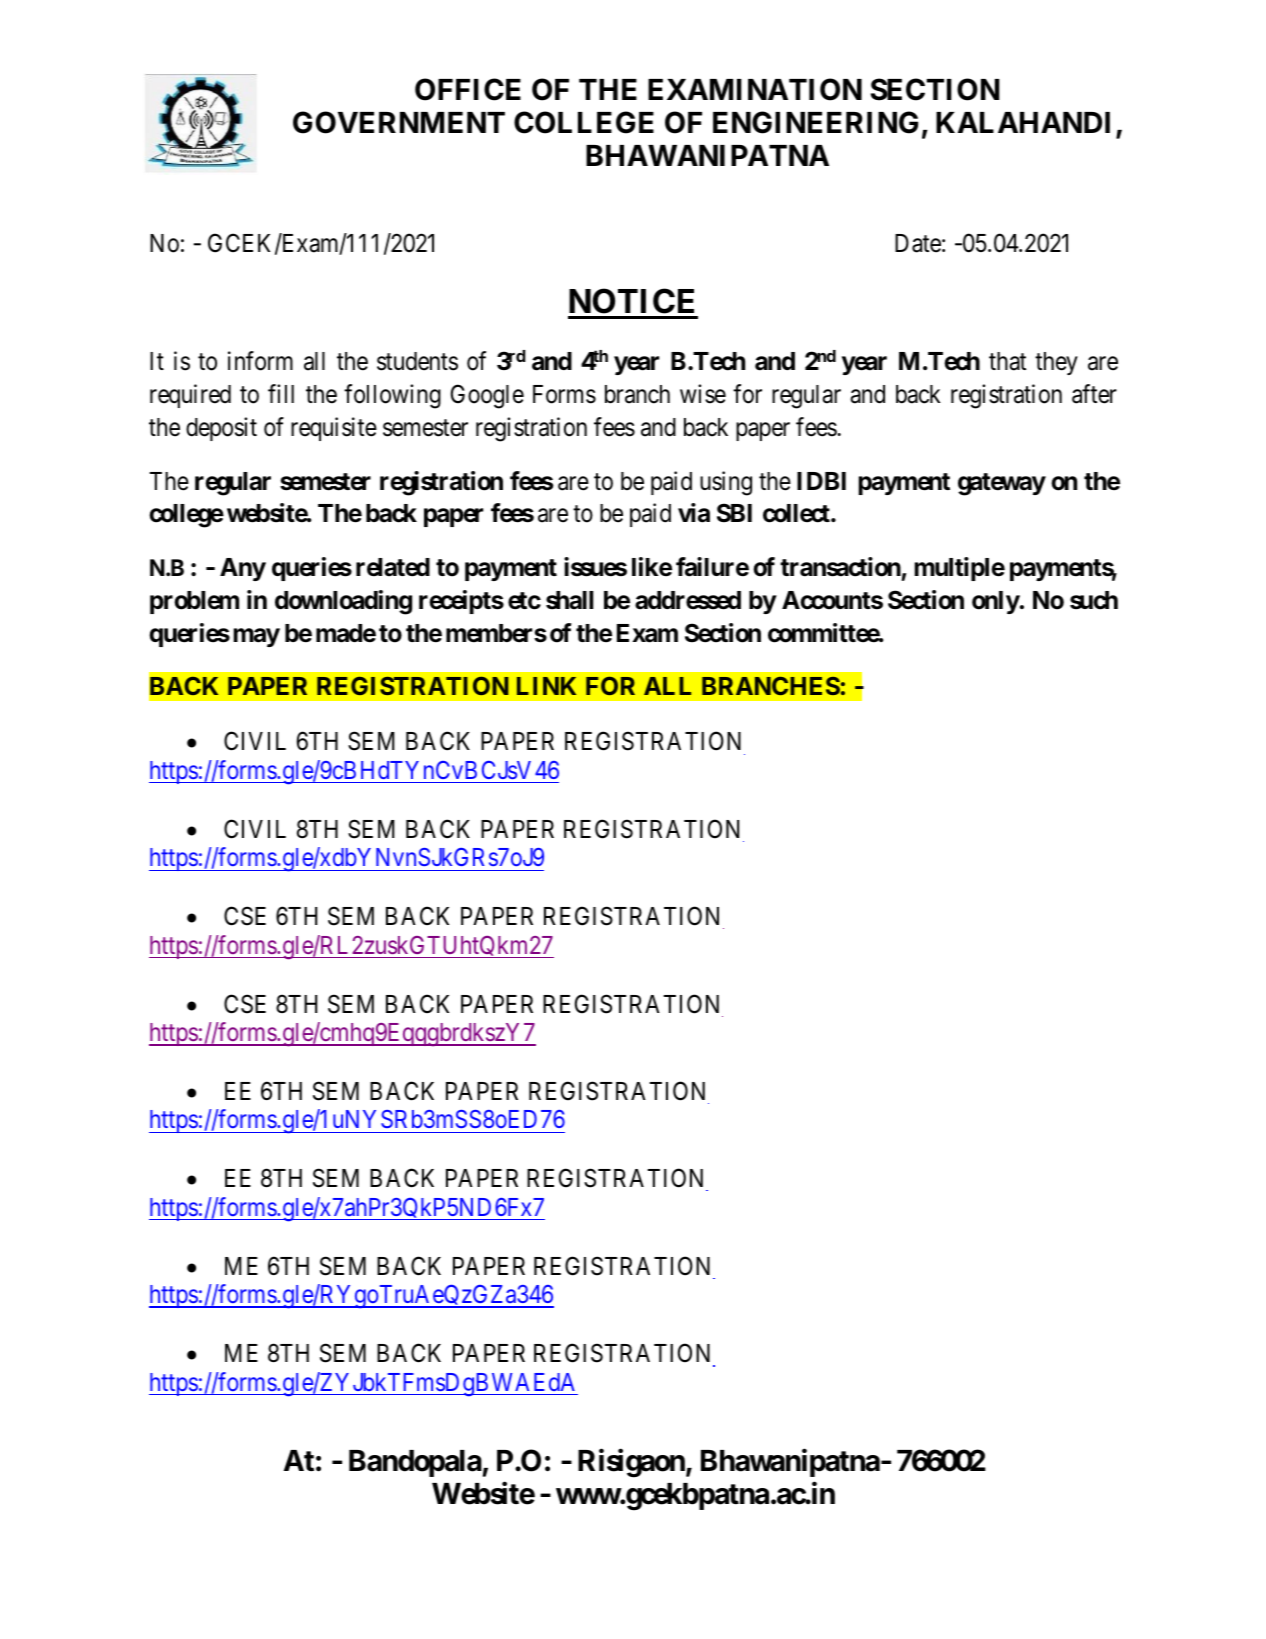 The width and height of the image is (1266, 1639). I want to click on inform, so click(260, 361).
